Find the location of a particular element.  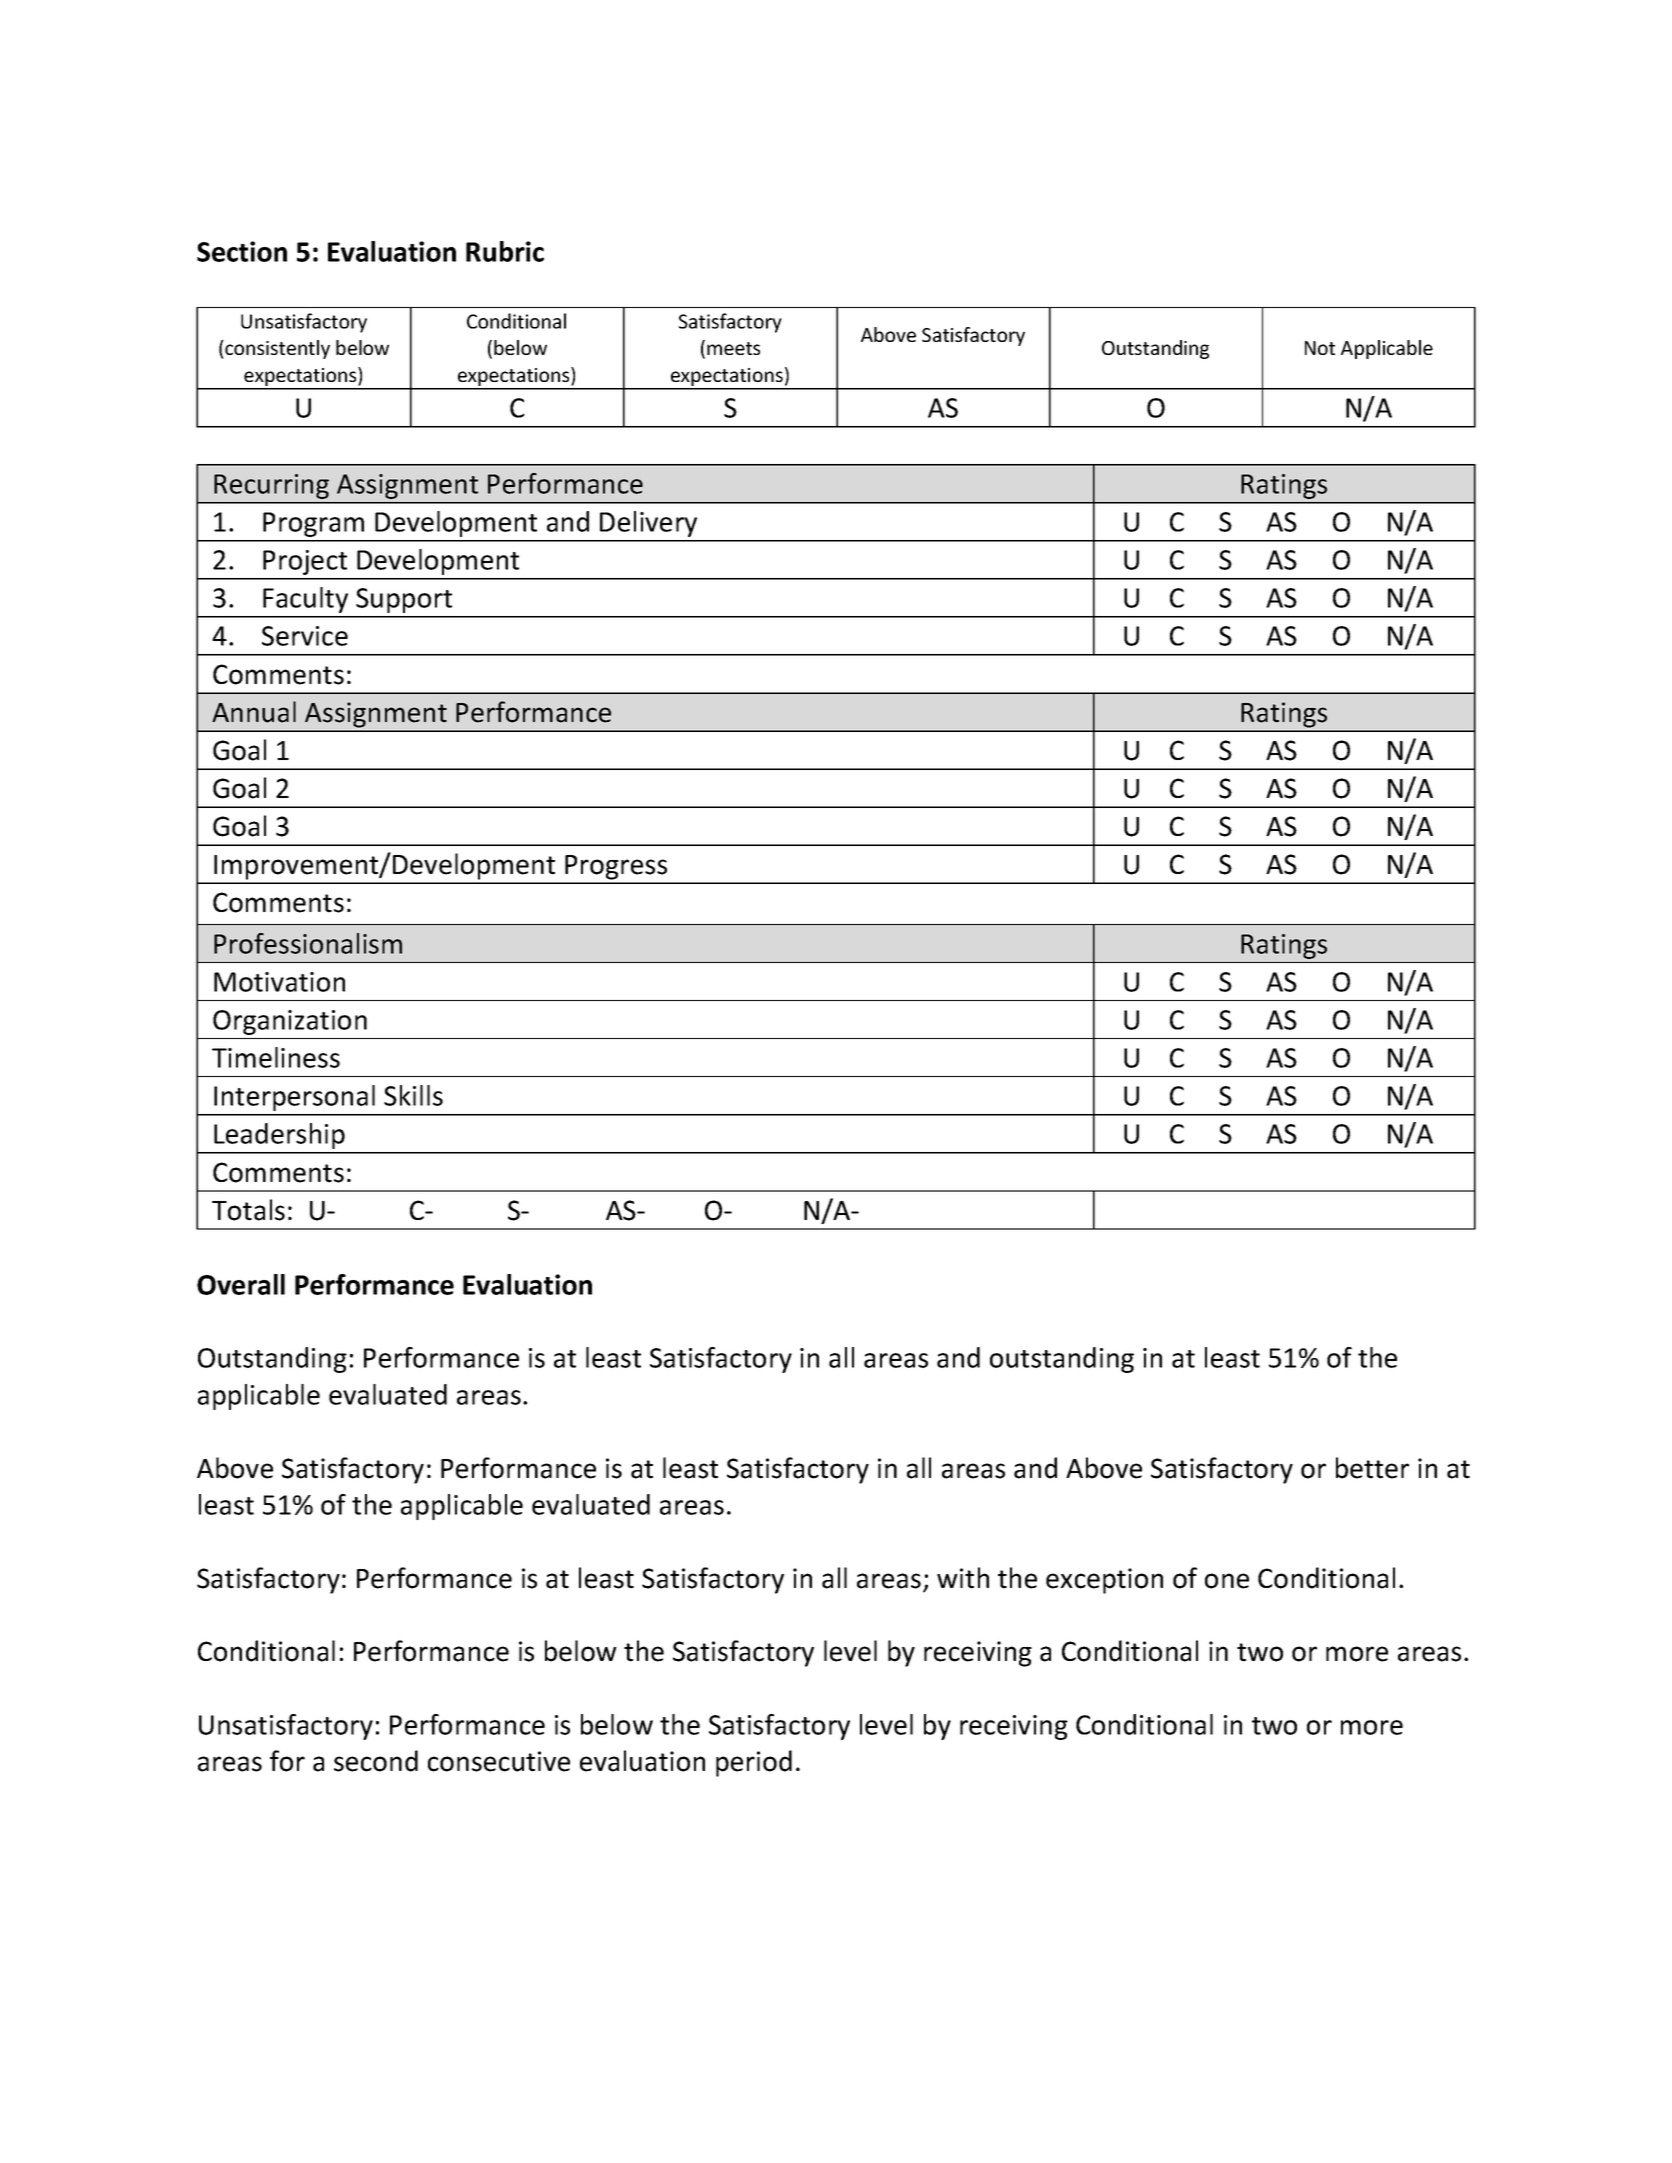

Rubric is located at coordinates (505, 251).
